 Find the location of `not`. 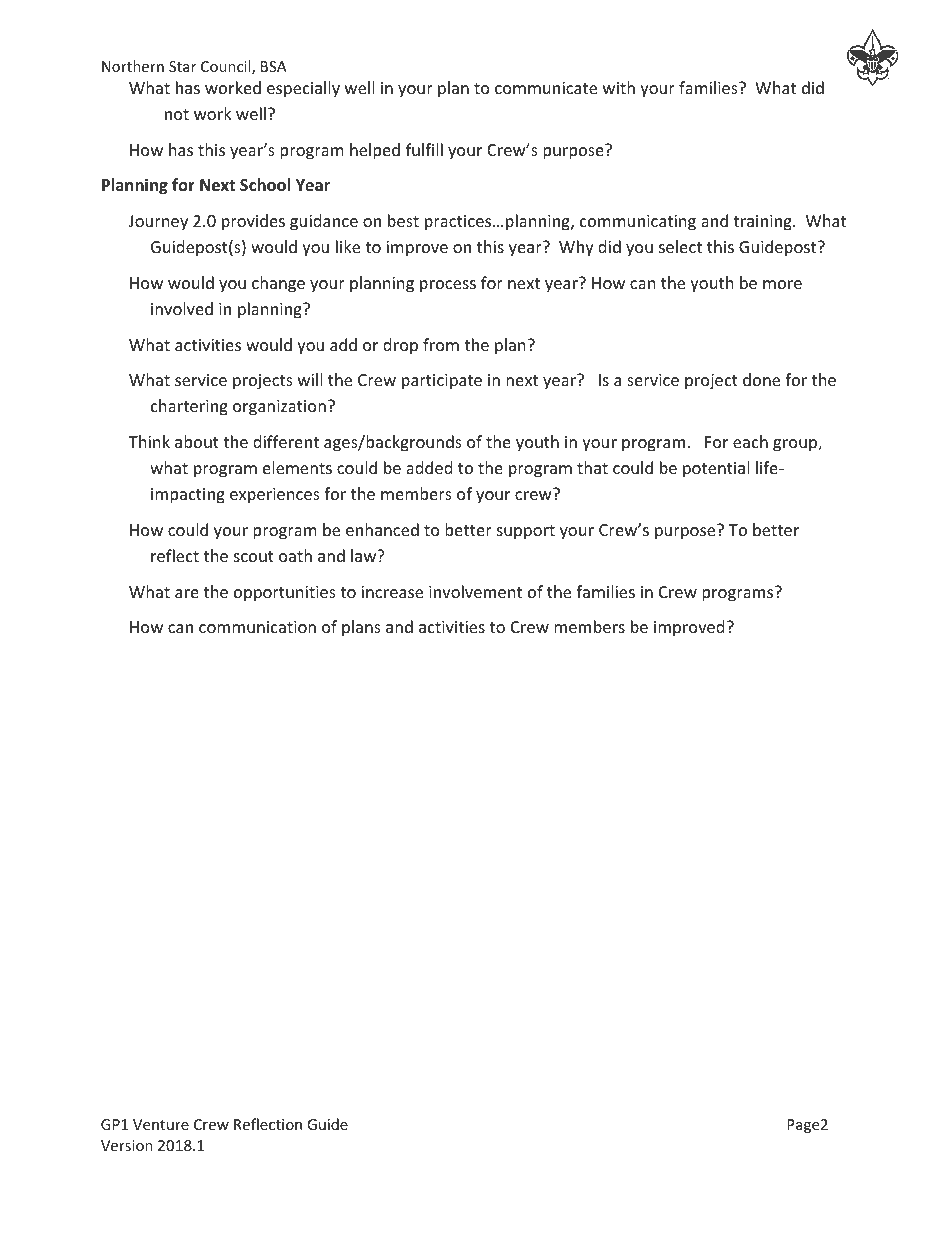

not is located at coordinates (177, 114).
